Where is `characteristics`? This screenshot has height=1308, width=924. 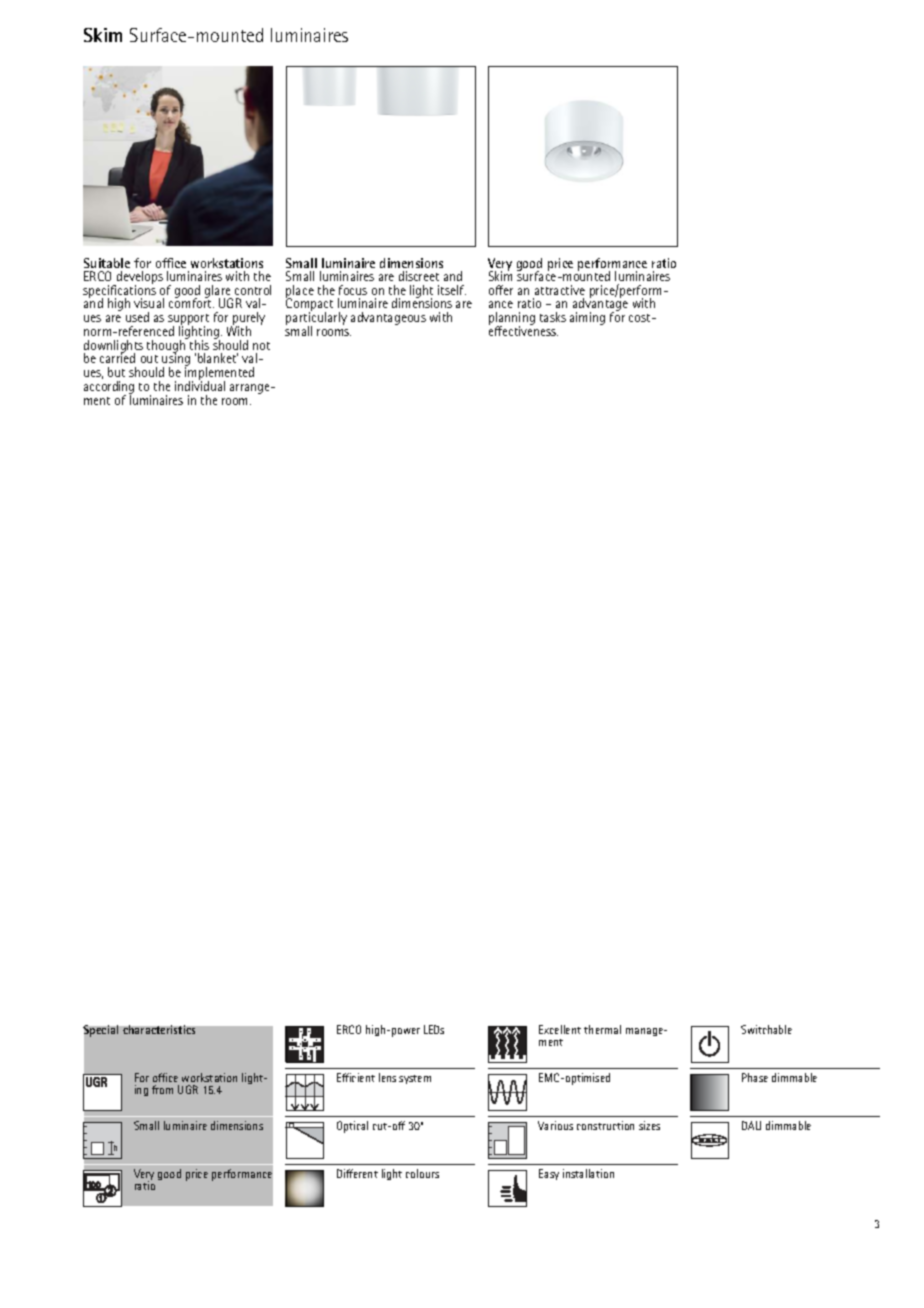
characteristics is located at coordinates (159, 1029).
